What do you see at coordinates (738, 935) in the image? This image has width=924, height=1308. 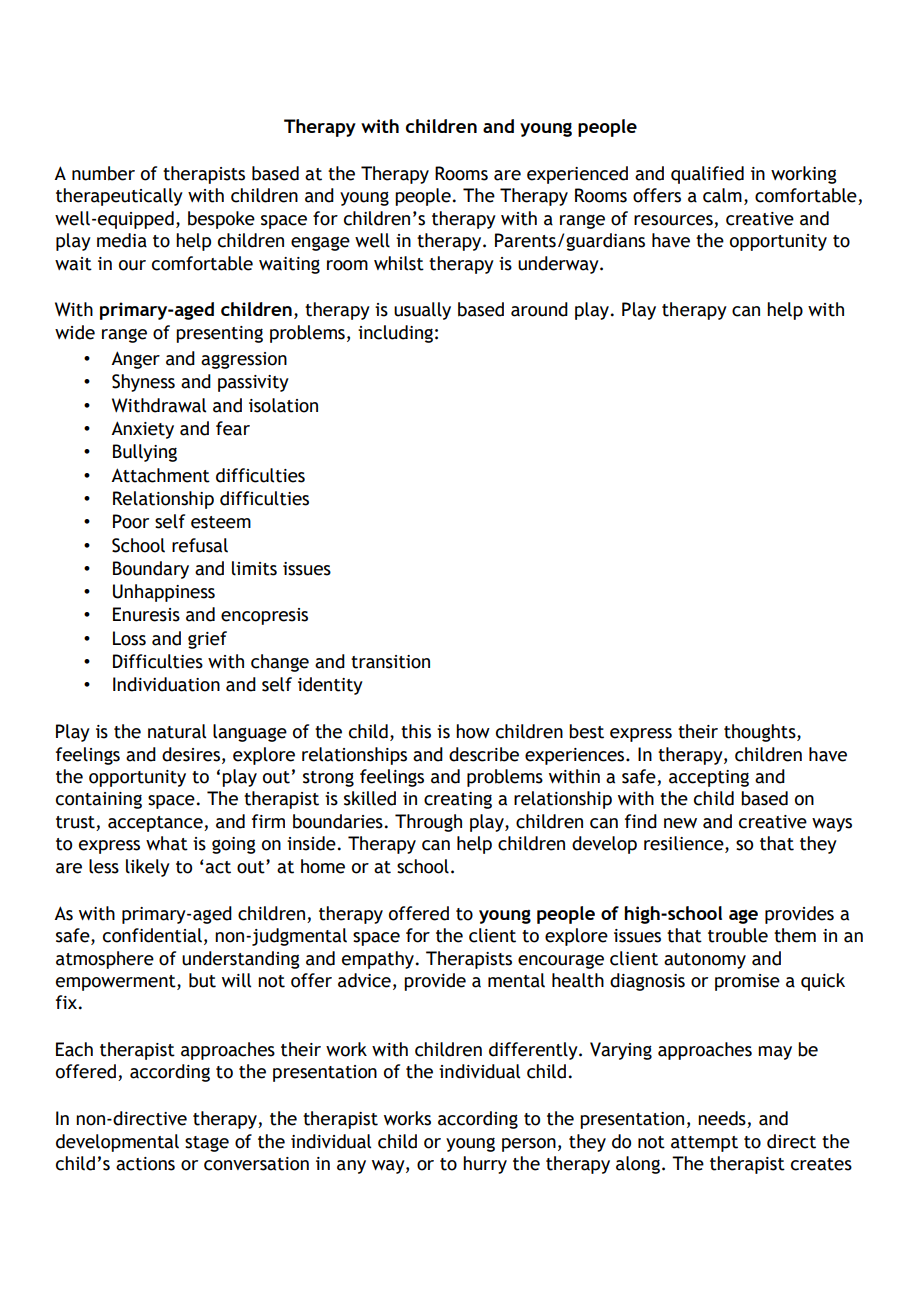 I see `trouble` at bounding box center [738, 935].
